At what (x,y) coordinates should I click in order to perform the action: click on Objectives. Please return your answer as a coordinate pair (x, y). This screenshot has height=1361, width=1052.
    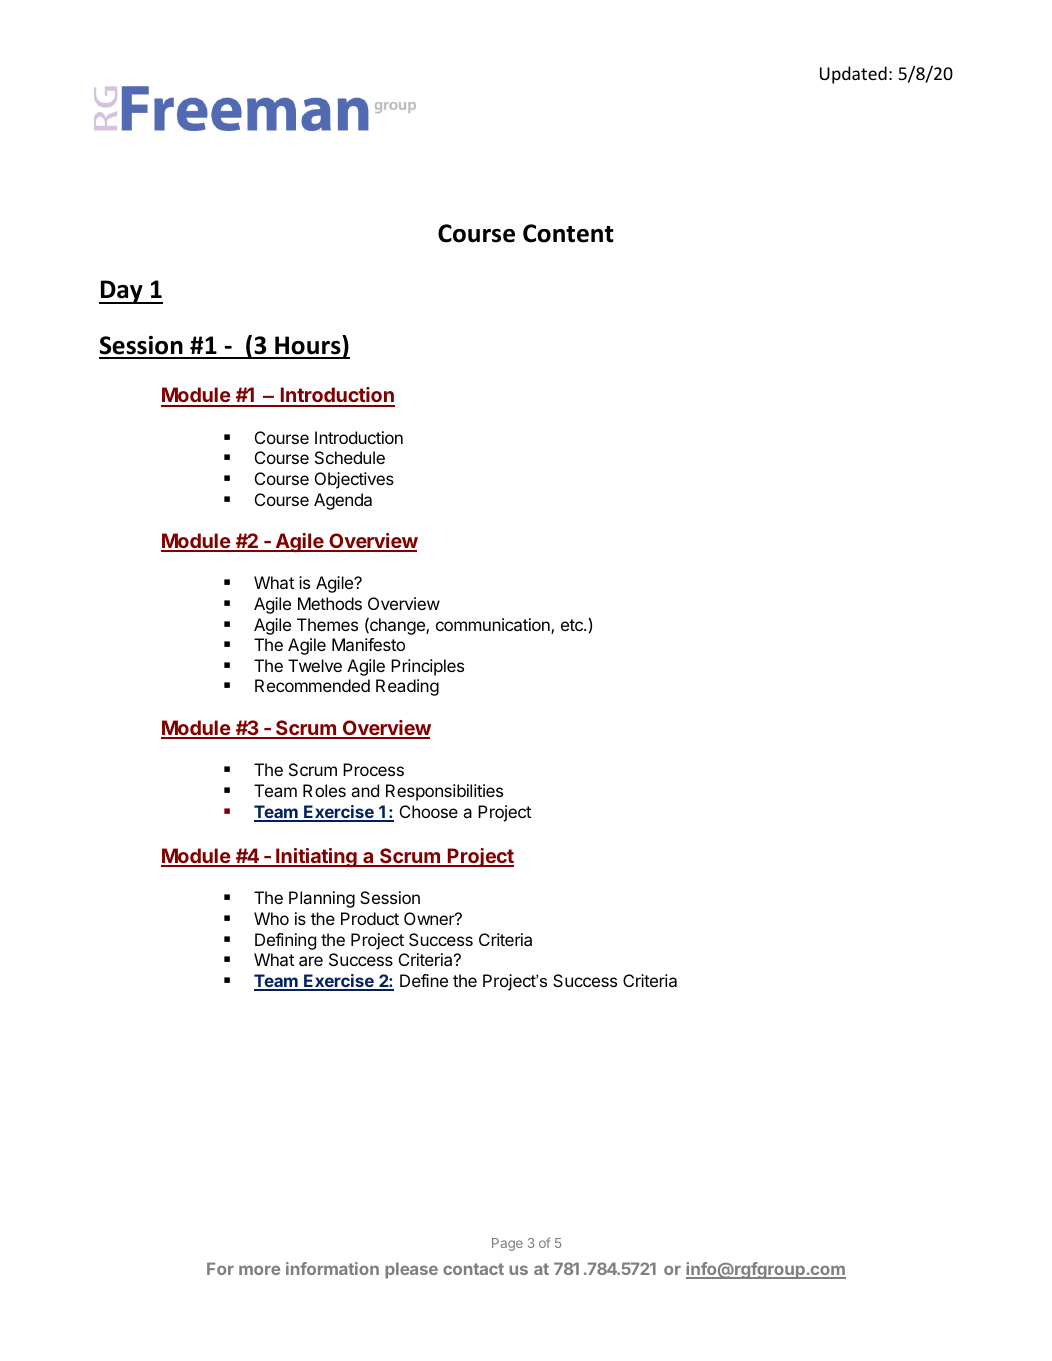
    Looking at the image, I should click on (354, 480).
